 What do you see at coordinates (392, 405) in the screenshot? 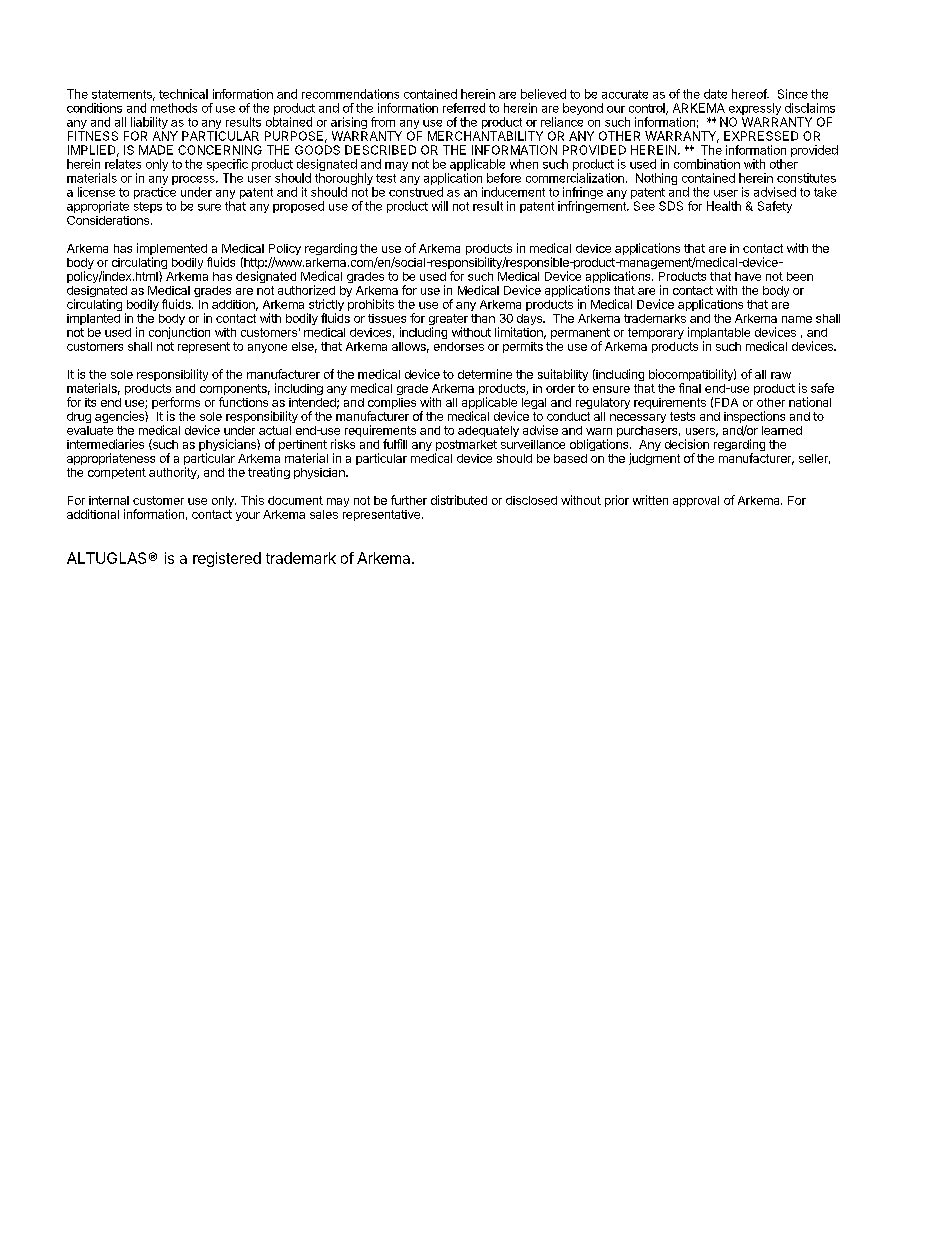
I see `complies` at bounding box center [392, 405].
